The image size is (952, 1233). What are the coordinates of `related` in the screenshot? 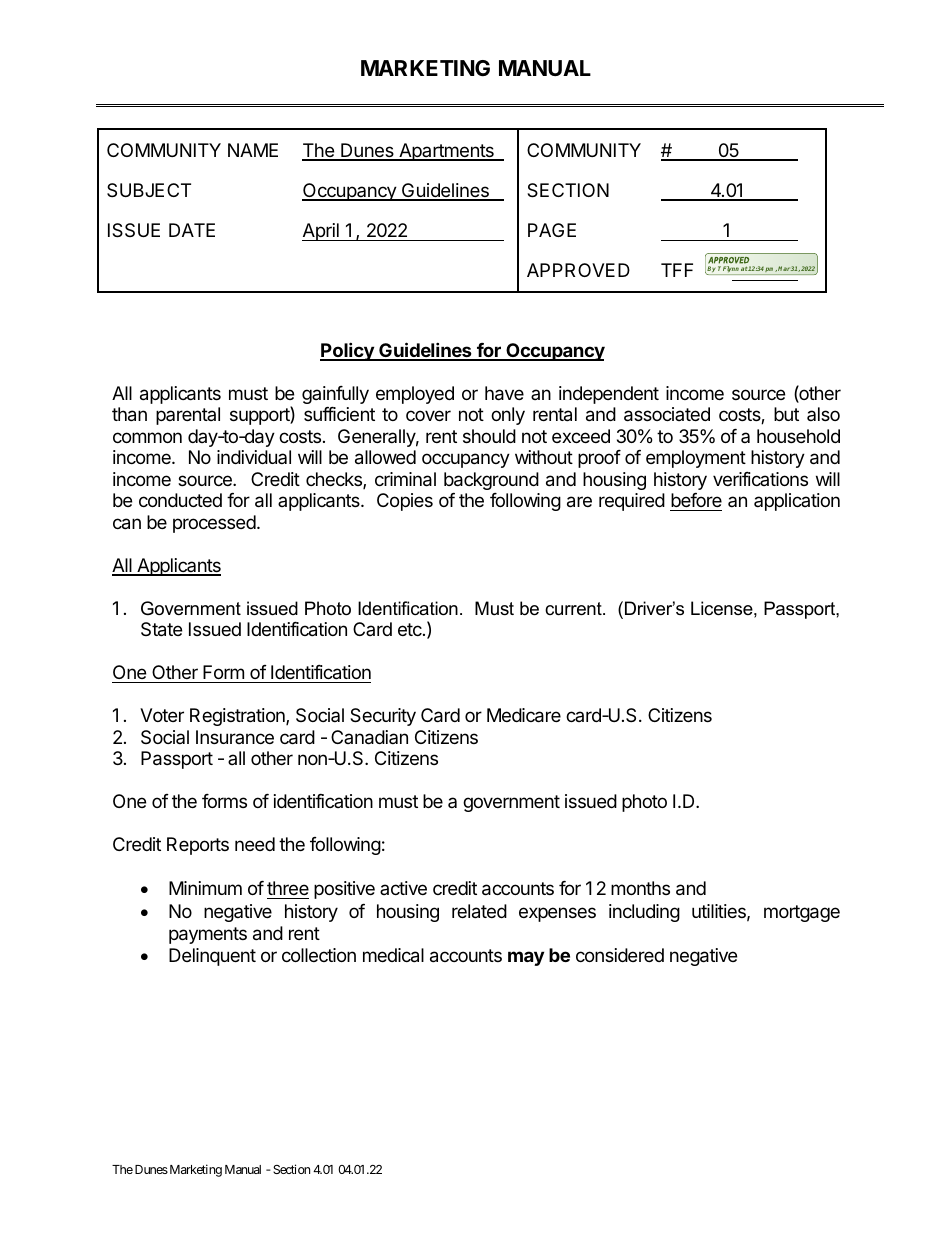 It's located at (479, 911).
